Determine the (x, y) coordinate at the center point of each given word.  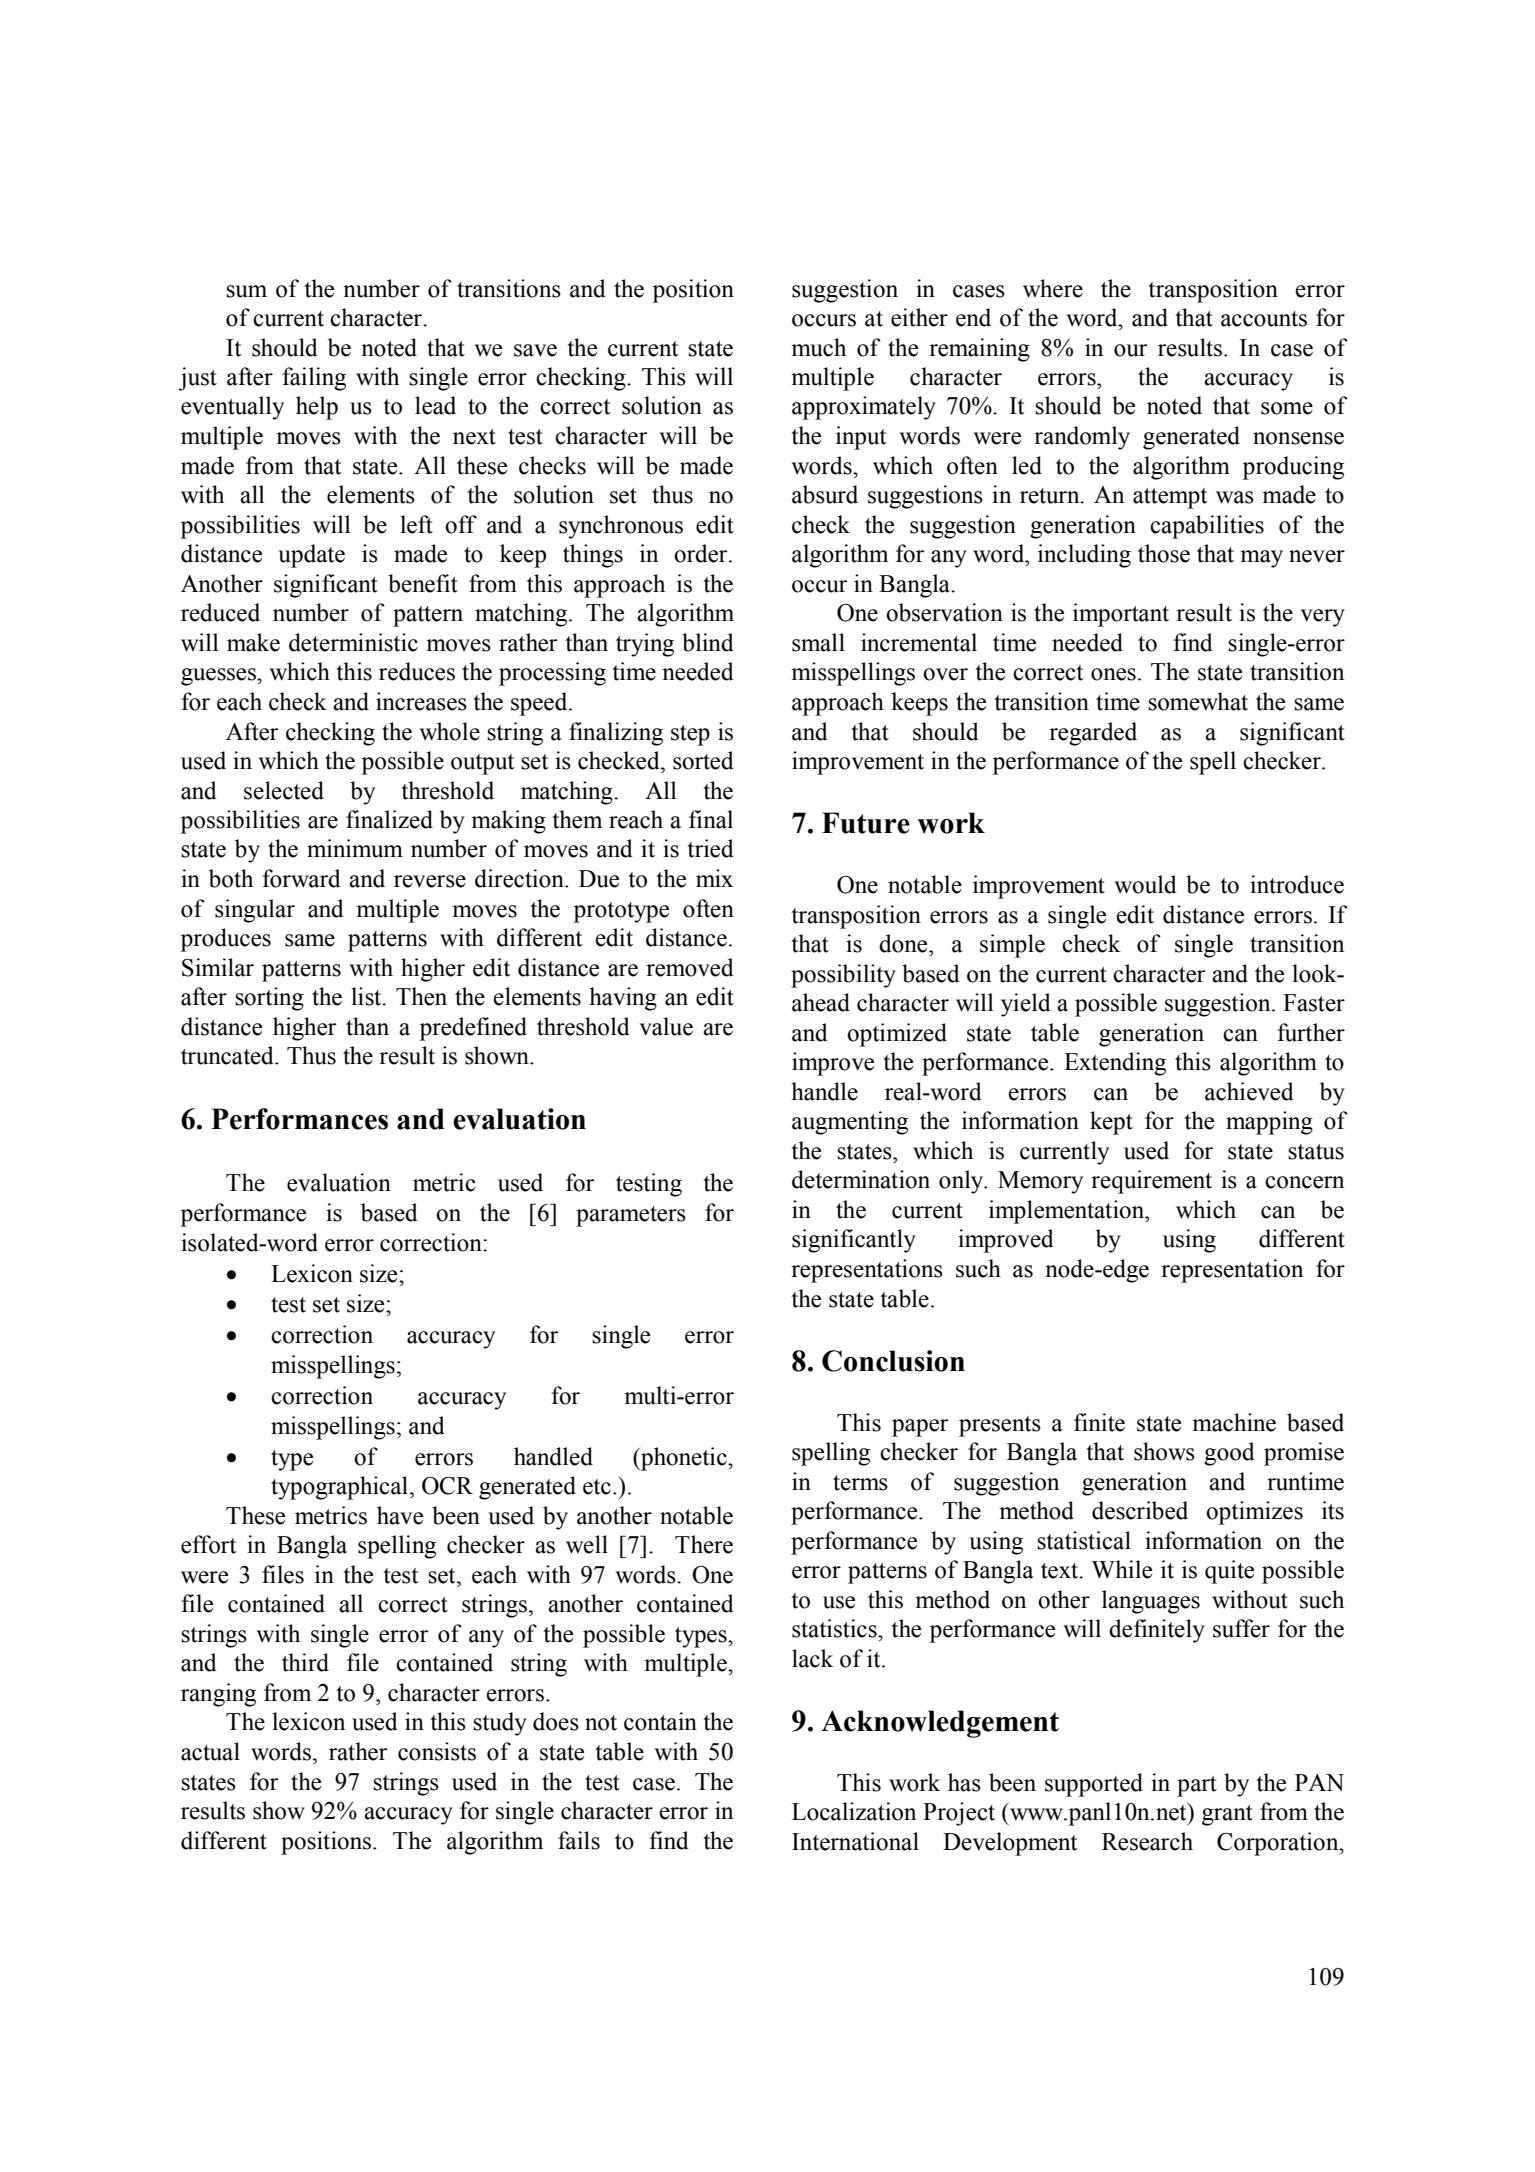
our (1131, 350)
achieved (1249, 1091)
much (818, 347)
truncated (228, 1055)
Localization (854, 1811)
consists (437, 1751)
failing (314, 379)
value (666, 1026)
